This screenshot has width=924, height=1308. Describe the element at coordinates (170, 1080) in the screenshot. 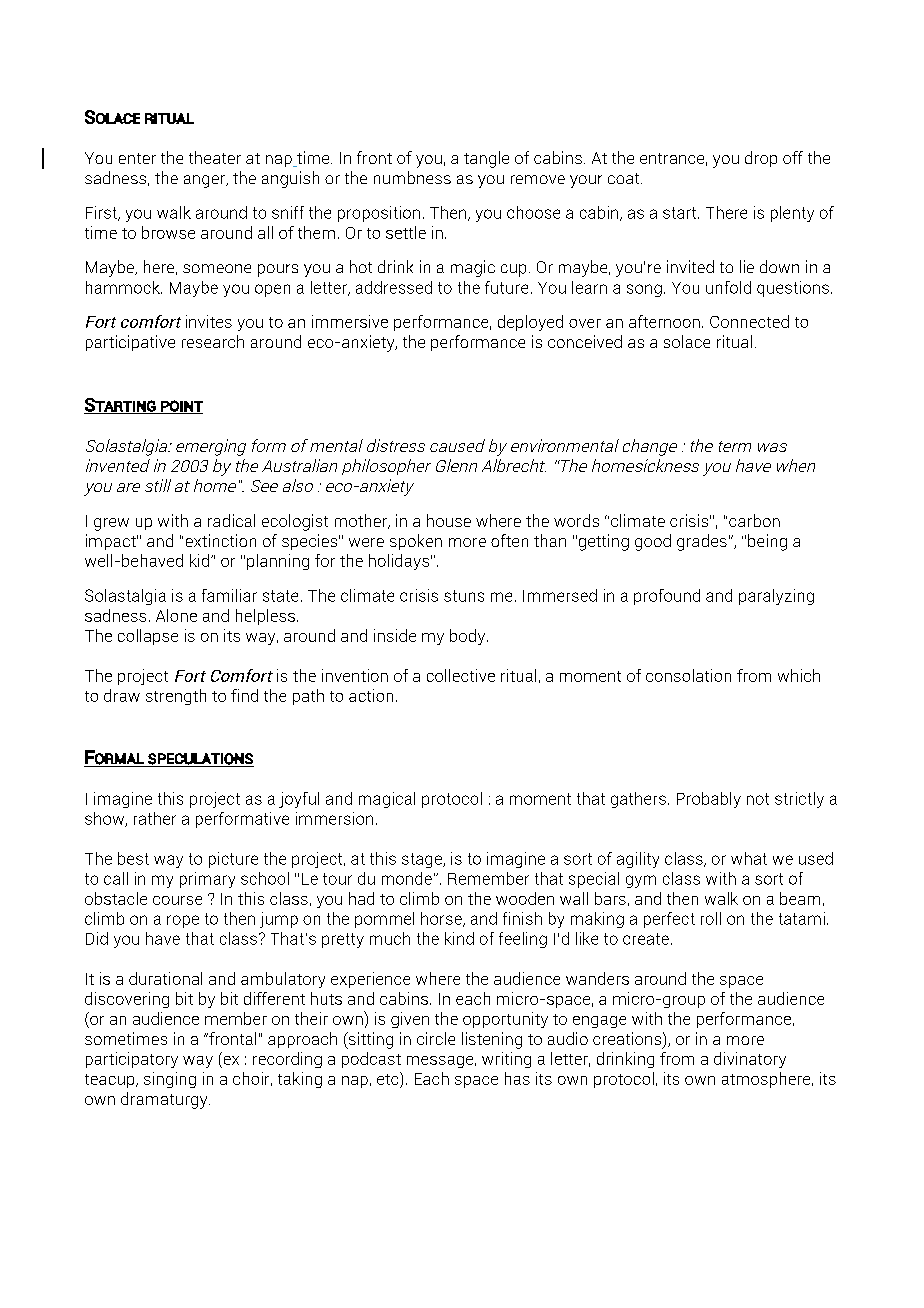

I see `singing` at that location.
